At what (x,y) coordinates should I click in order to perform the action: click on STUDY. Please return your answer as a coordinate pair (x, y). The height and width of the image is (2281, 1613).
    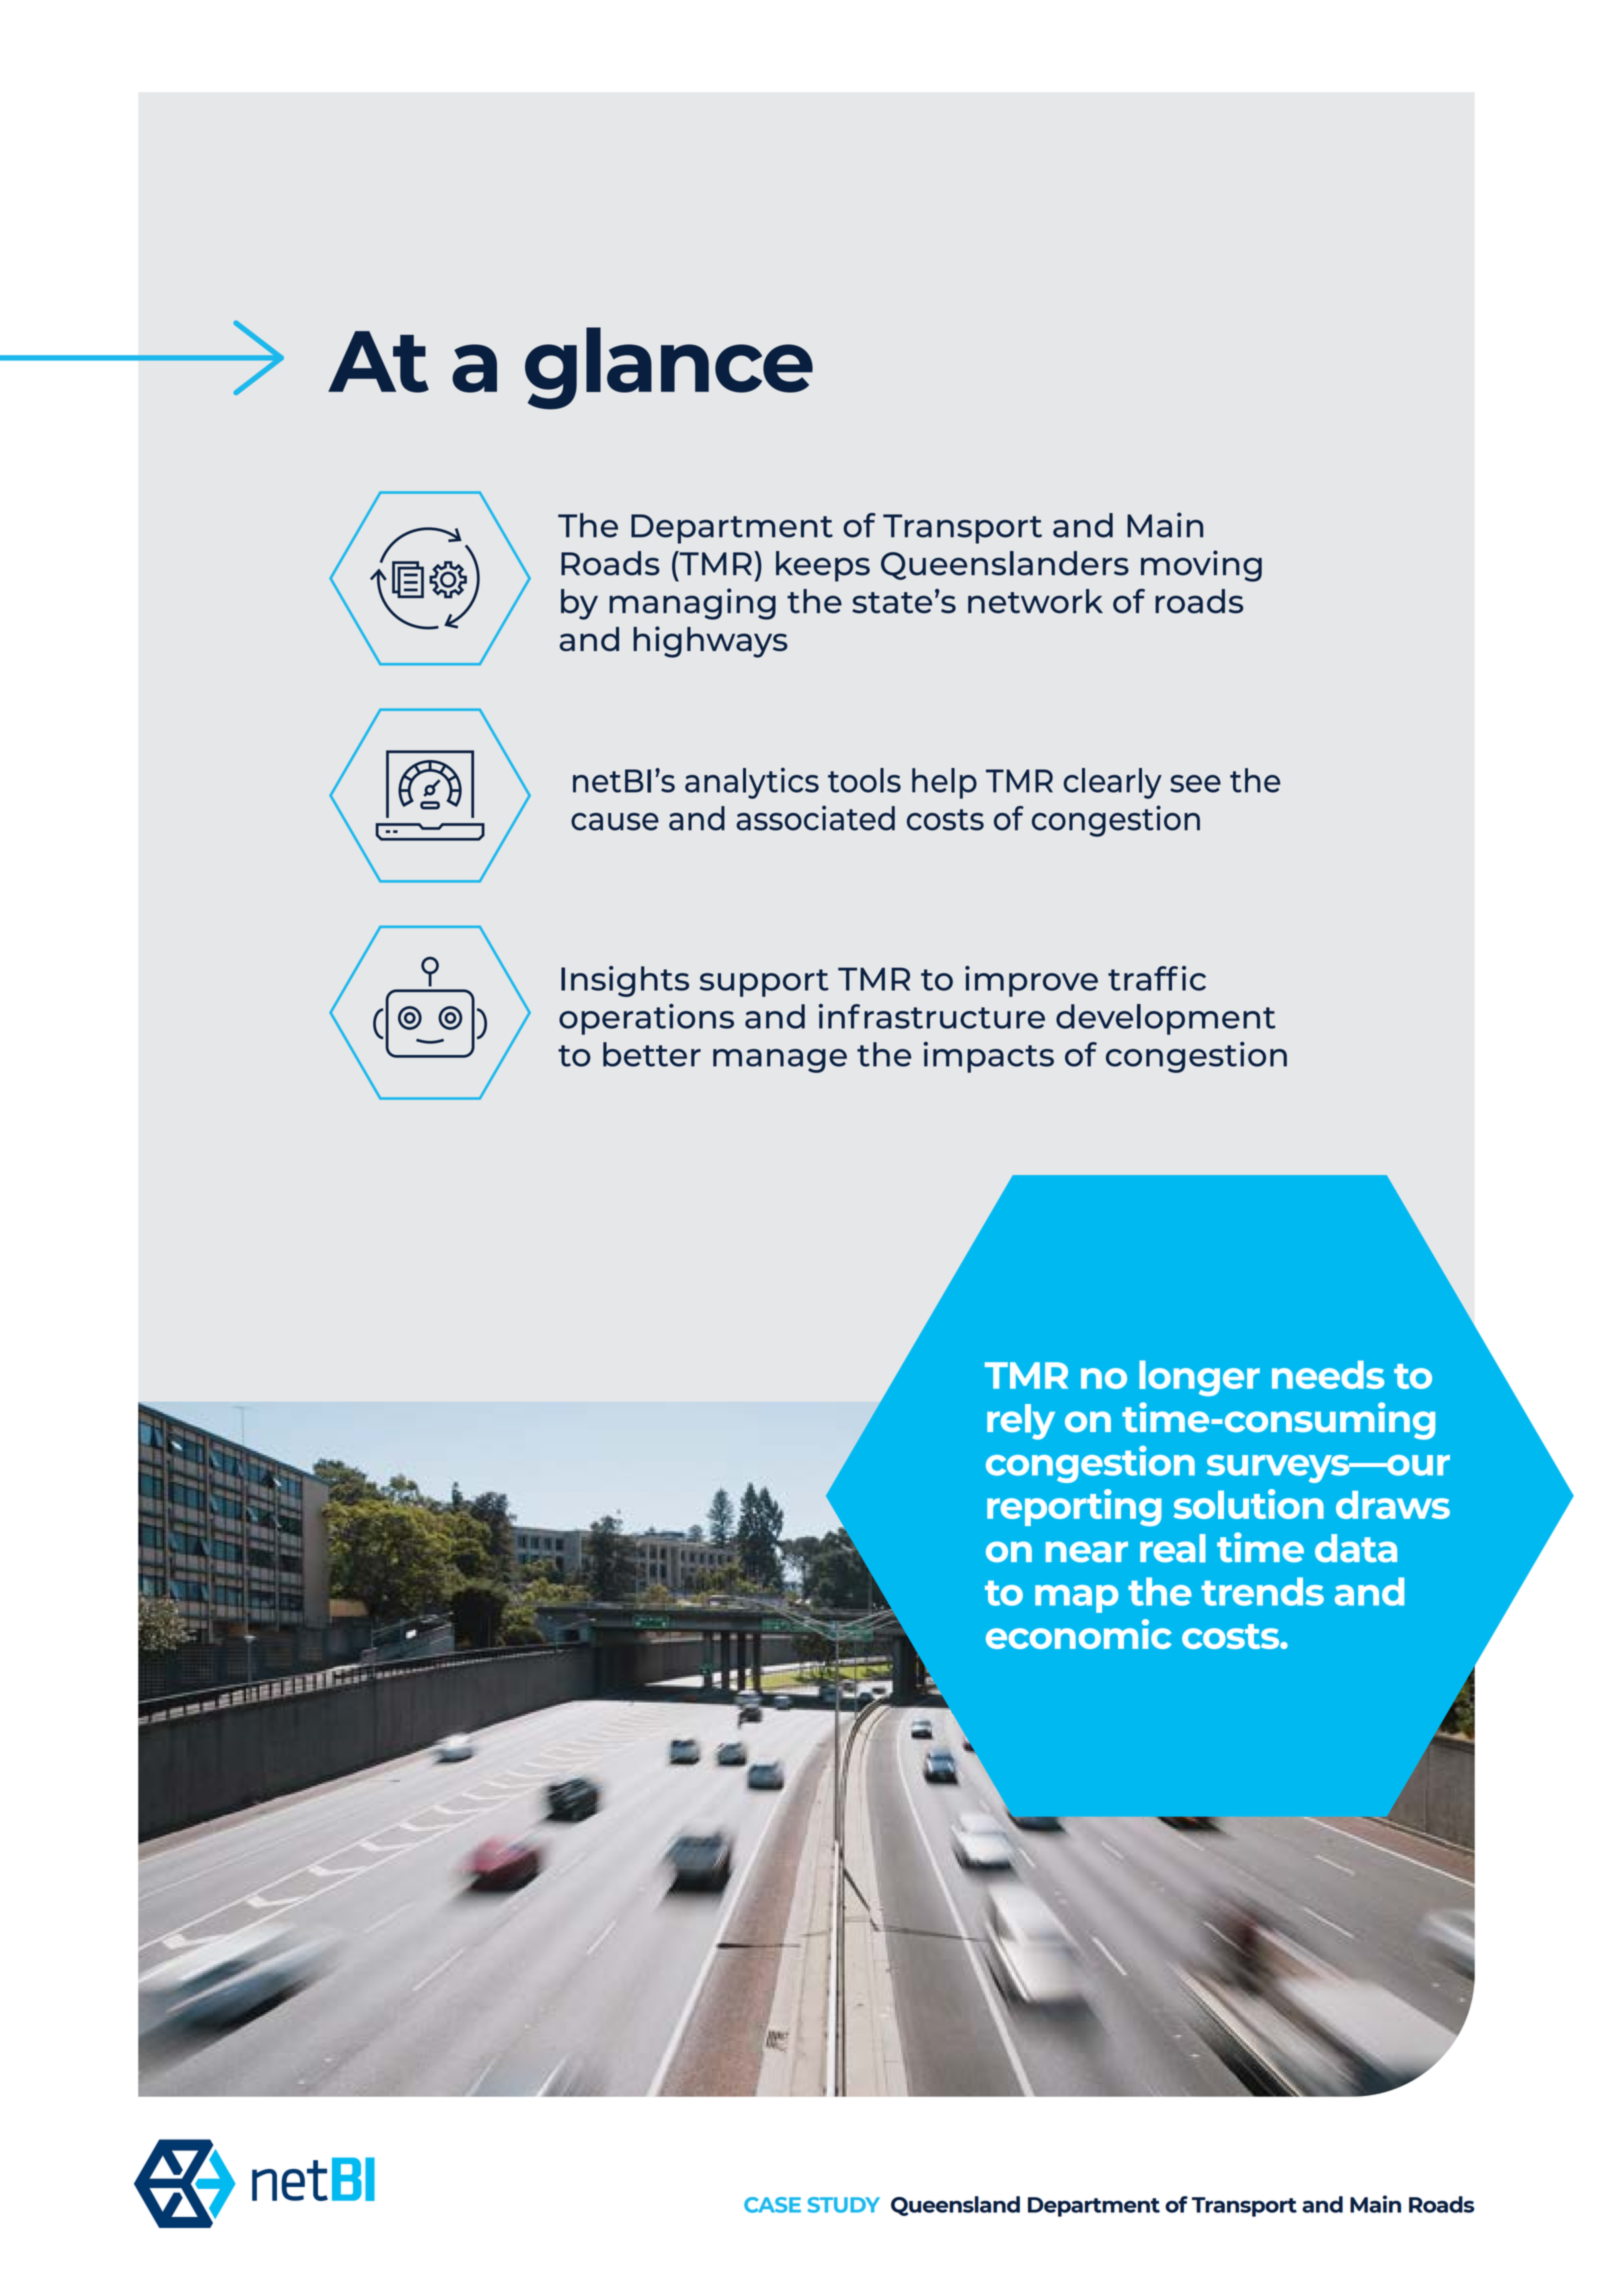
    Looking at the image, I should click on (844, 2205).
